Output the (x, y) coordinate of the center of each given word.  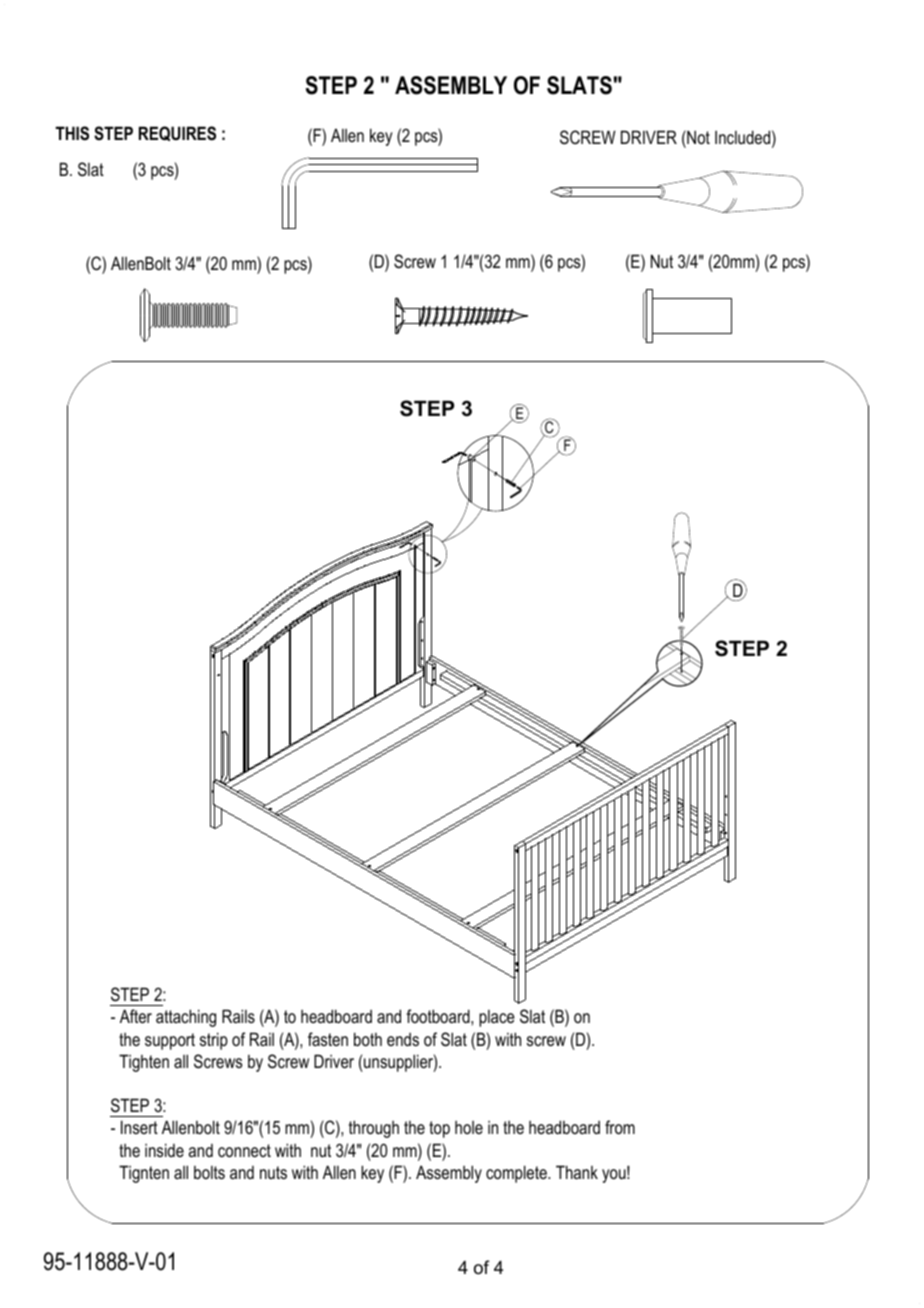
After (136, 1016)
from (620, 1127)
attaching (186, 1018)
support (170, 1041)
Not (697, 137)
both (368, 1039)
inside (164, 1150)
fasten (328, 1039)
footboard (439, 1016)
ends (403, 1039)
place (497, 1018)
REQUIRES (177, 133)
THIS (72, 133)
